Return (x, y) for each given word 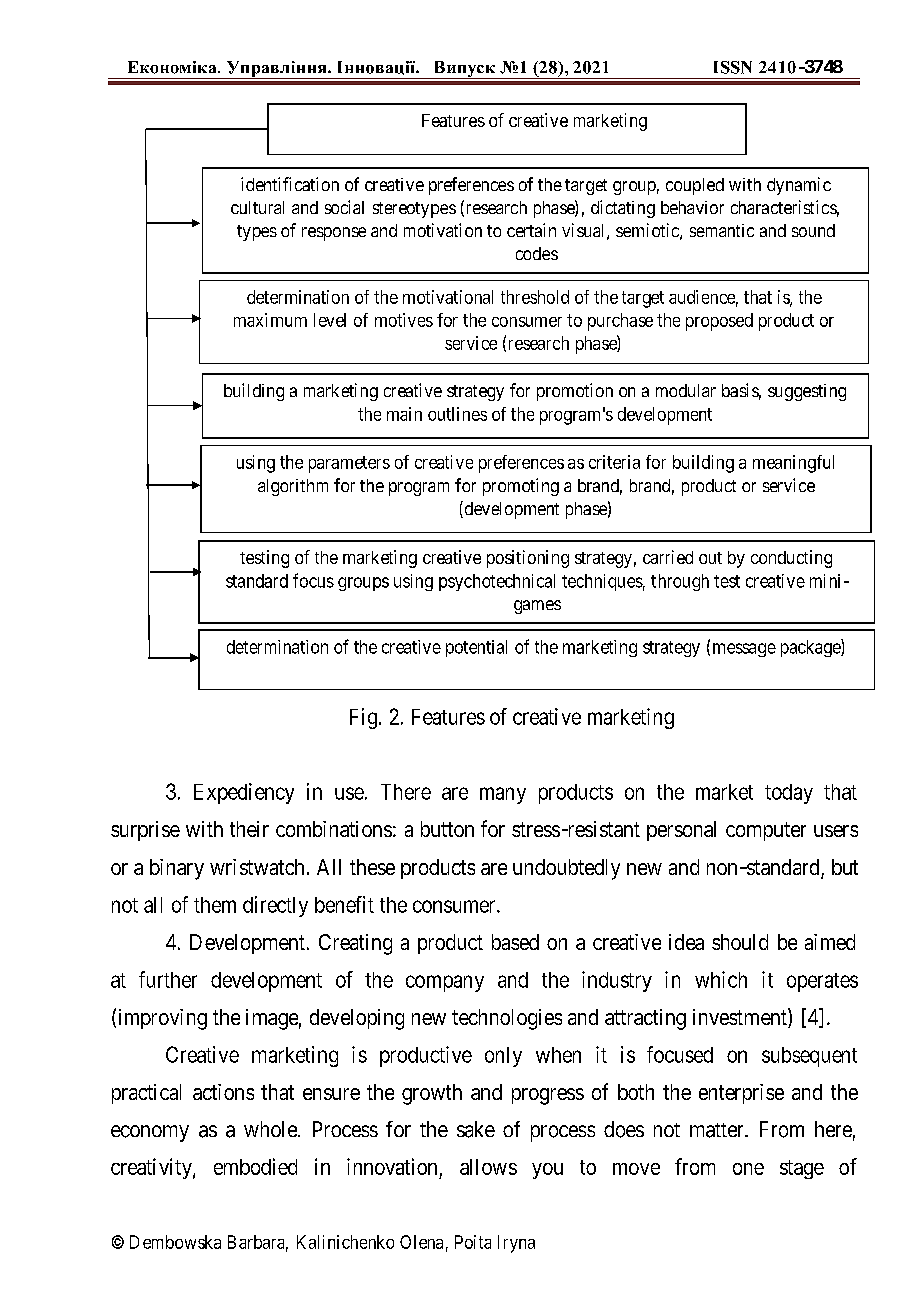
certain (531, 230)
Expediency (244, 793)
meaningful (793, 464)
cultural (257, 207)
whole (271, 1129)
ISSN (733, 67)
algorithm (293, 487)
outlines (457, 414)
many (503, 795)
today (789, 794)
